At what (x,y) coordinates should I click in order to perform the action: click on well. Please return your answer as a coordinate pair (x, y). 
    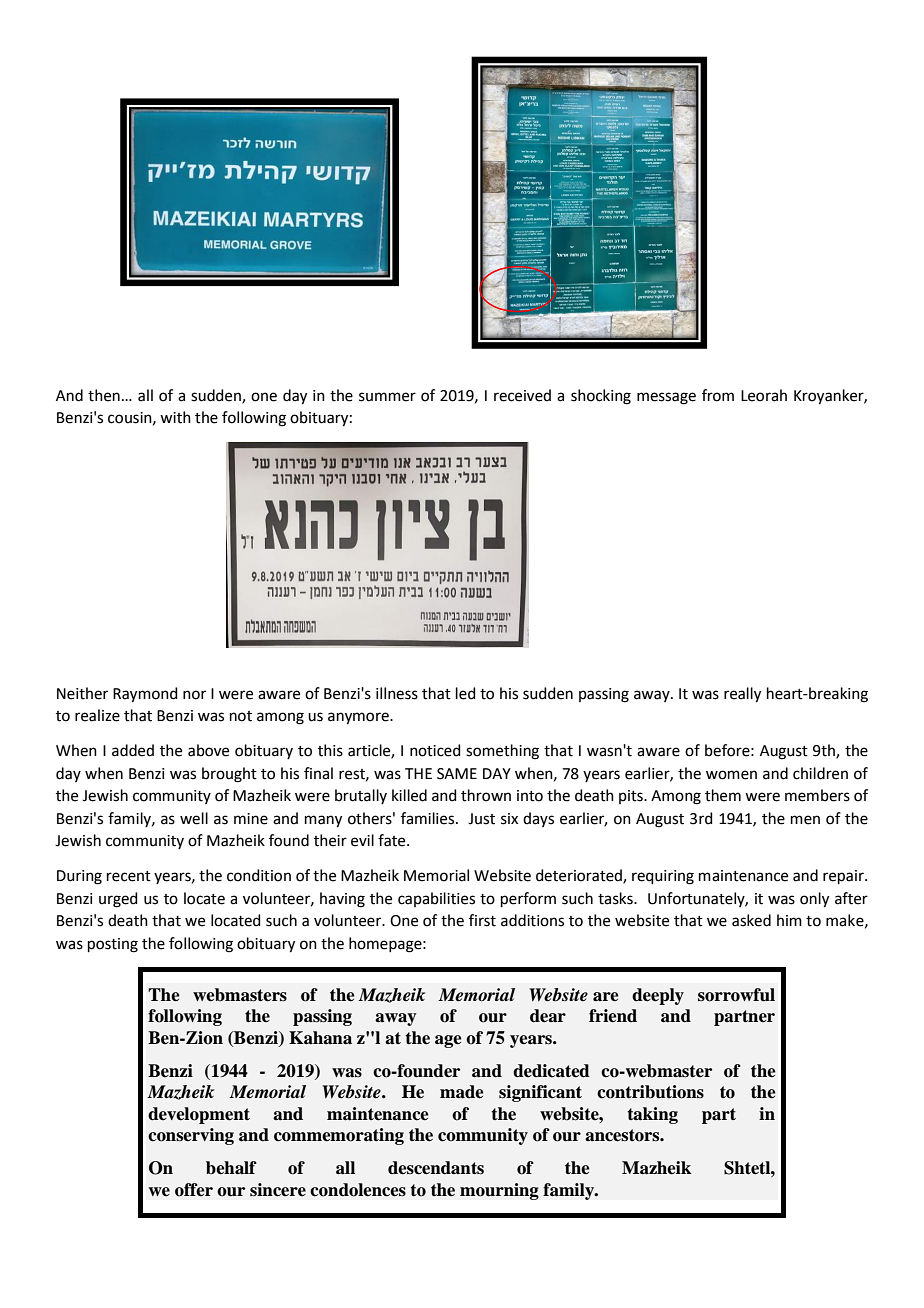
    Looking at the image, I should click on (194, 818).
